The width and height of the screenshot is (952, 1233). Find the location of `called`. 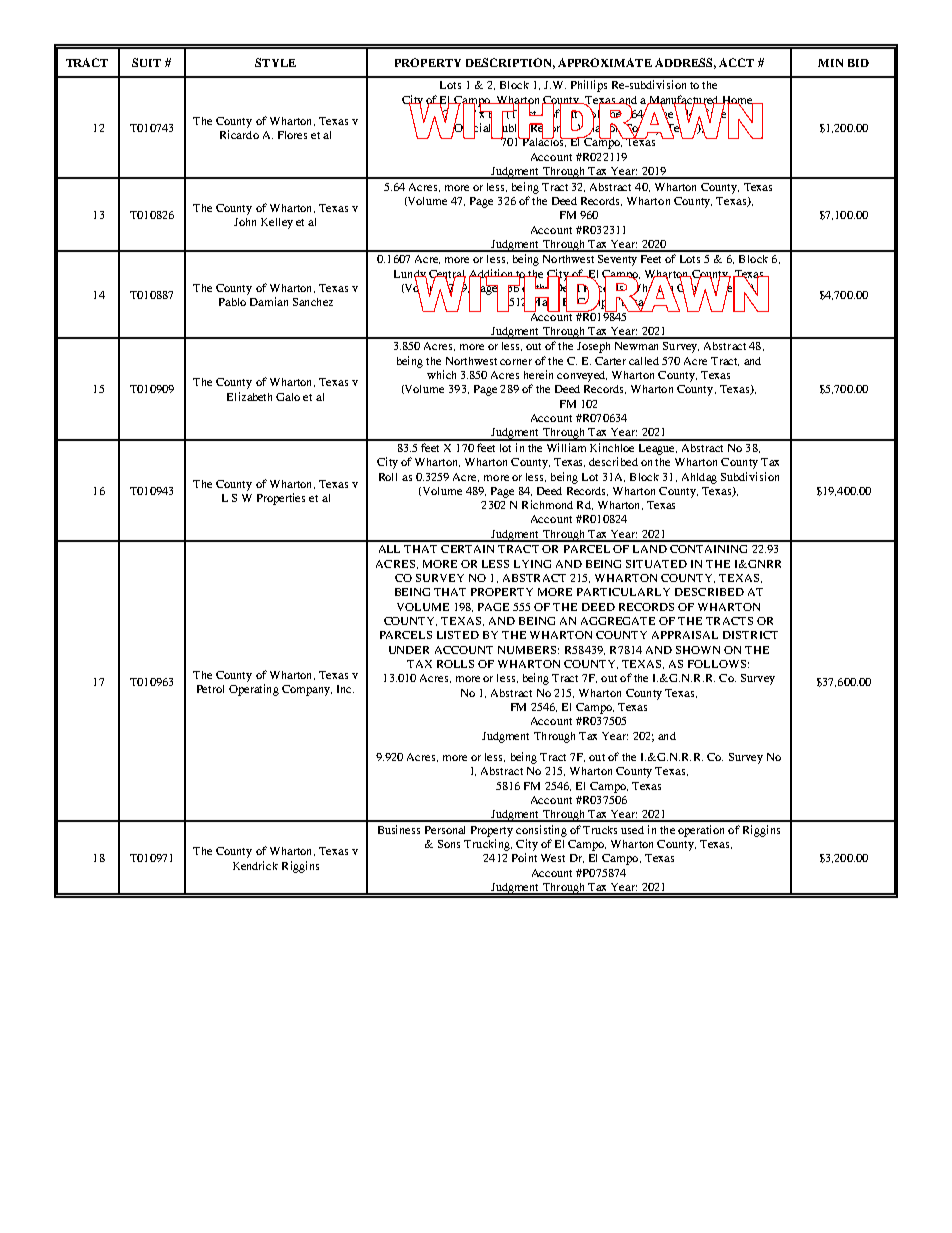

called is located at coordinates (644, 361).
